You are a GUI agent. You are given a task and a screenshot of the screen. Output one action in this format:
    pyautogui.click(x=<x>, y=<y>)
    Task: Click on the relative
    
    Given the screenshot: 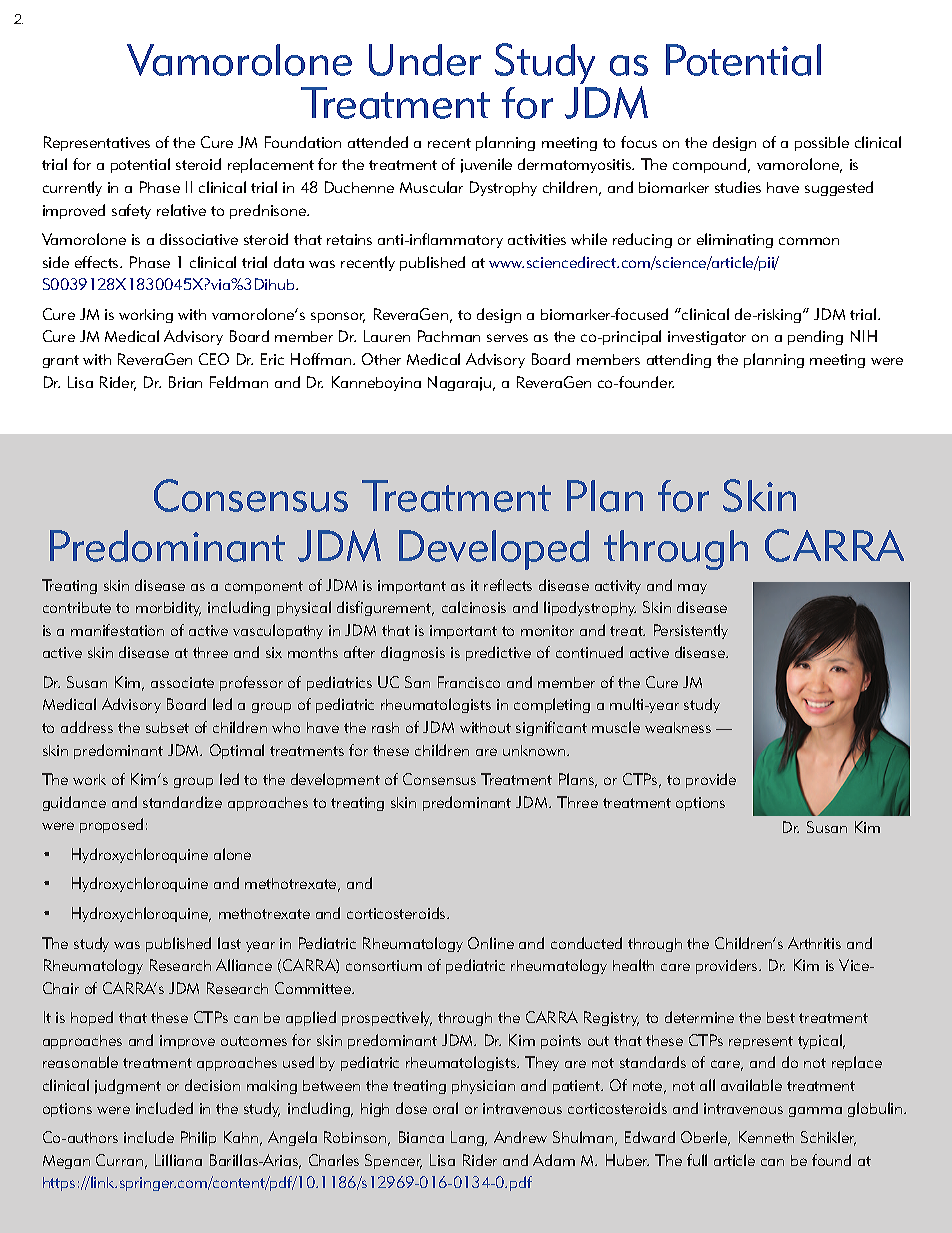 What is the action you would take?
    pyautogui.click(x=181, y=210)
